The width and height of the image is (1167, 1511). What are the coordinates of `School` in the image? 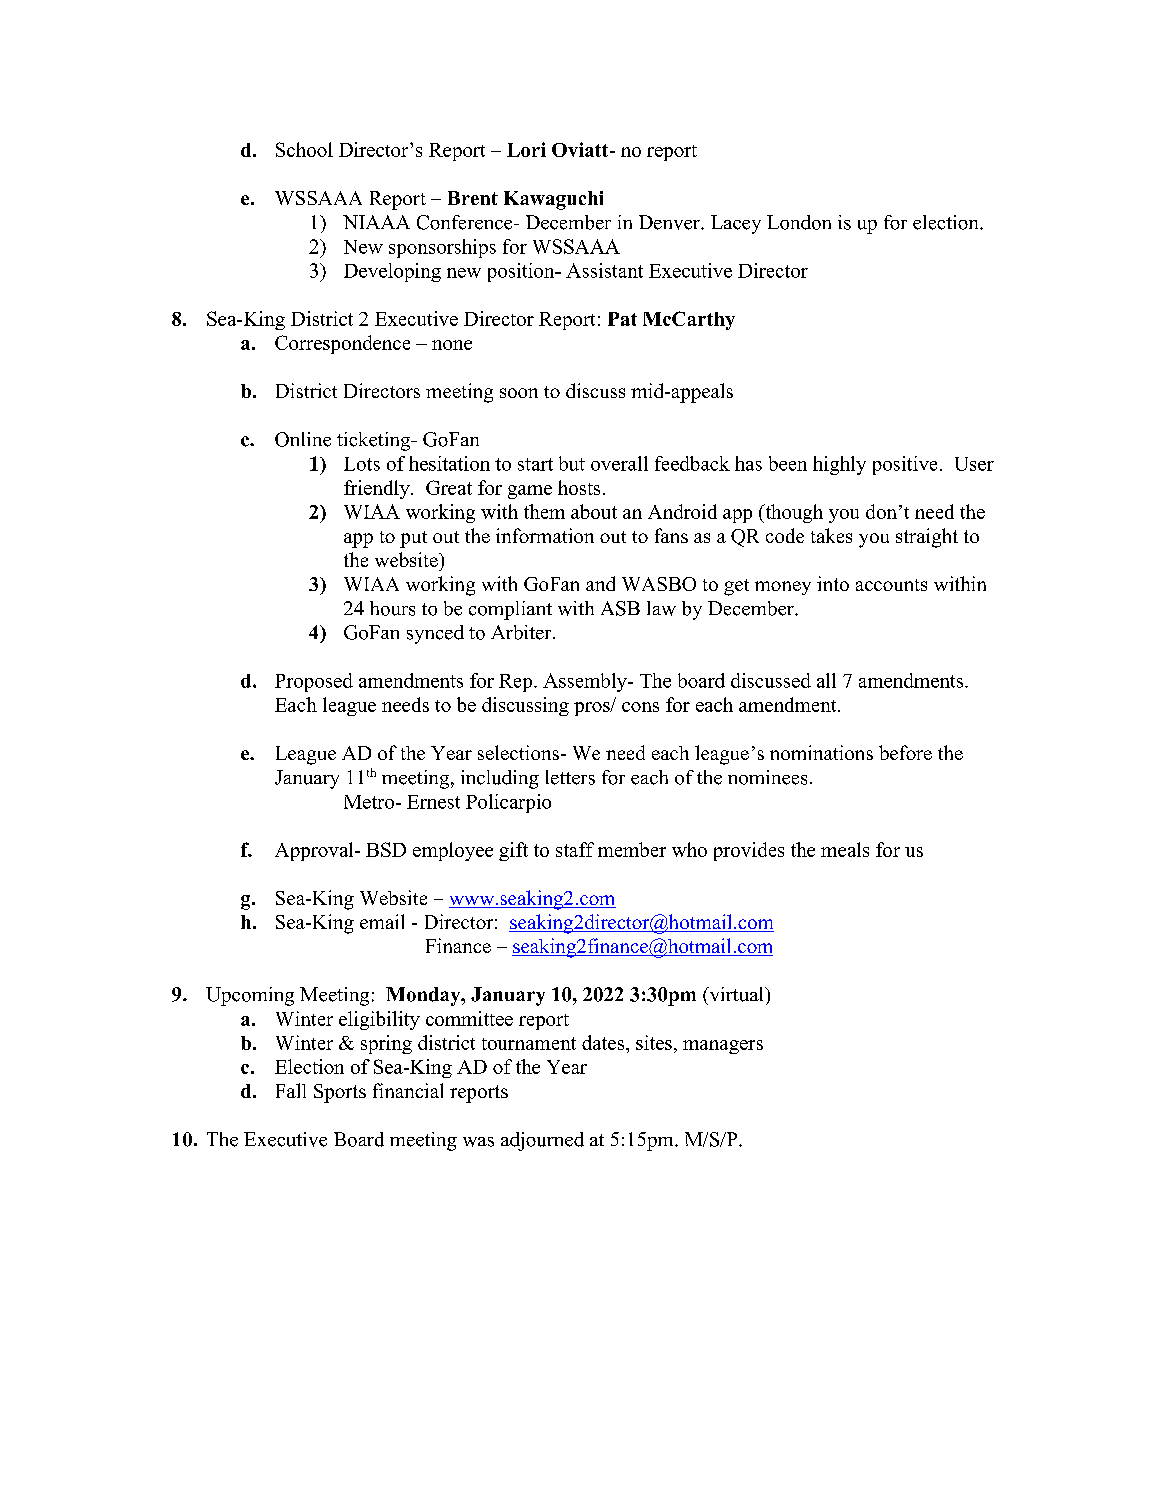 It's located at (304, 149).
